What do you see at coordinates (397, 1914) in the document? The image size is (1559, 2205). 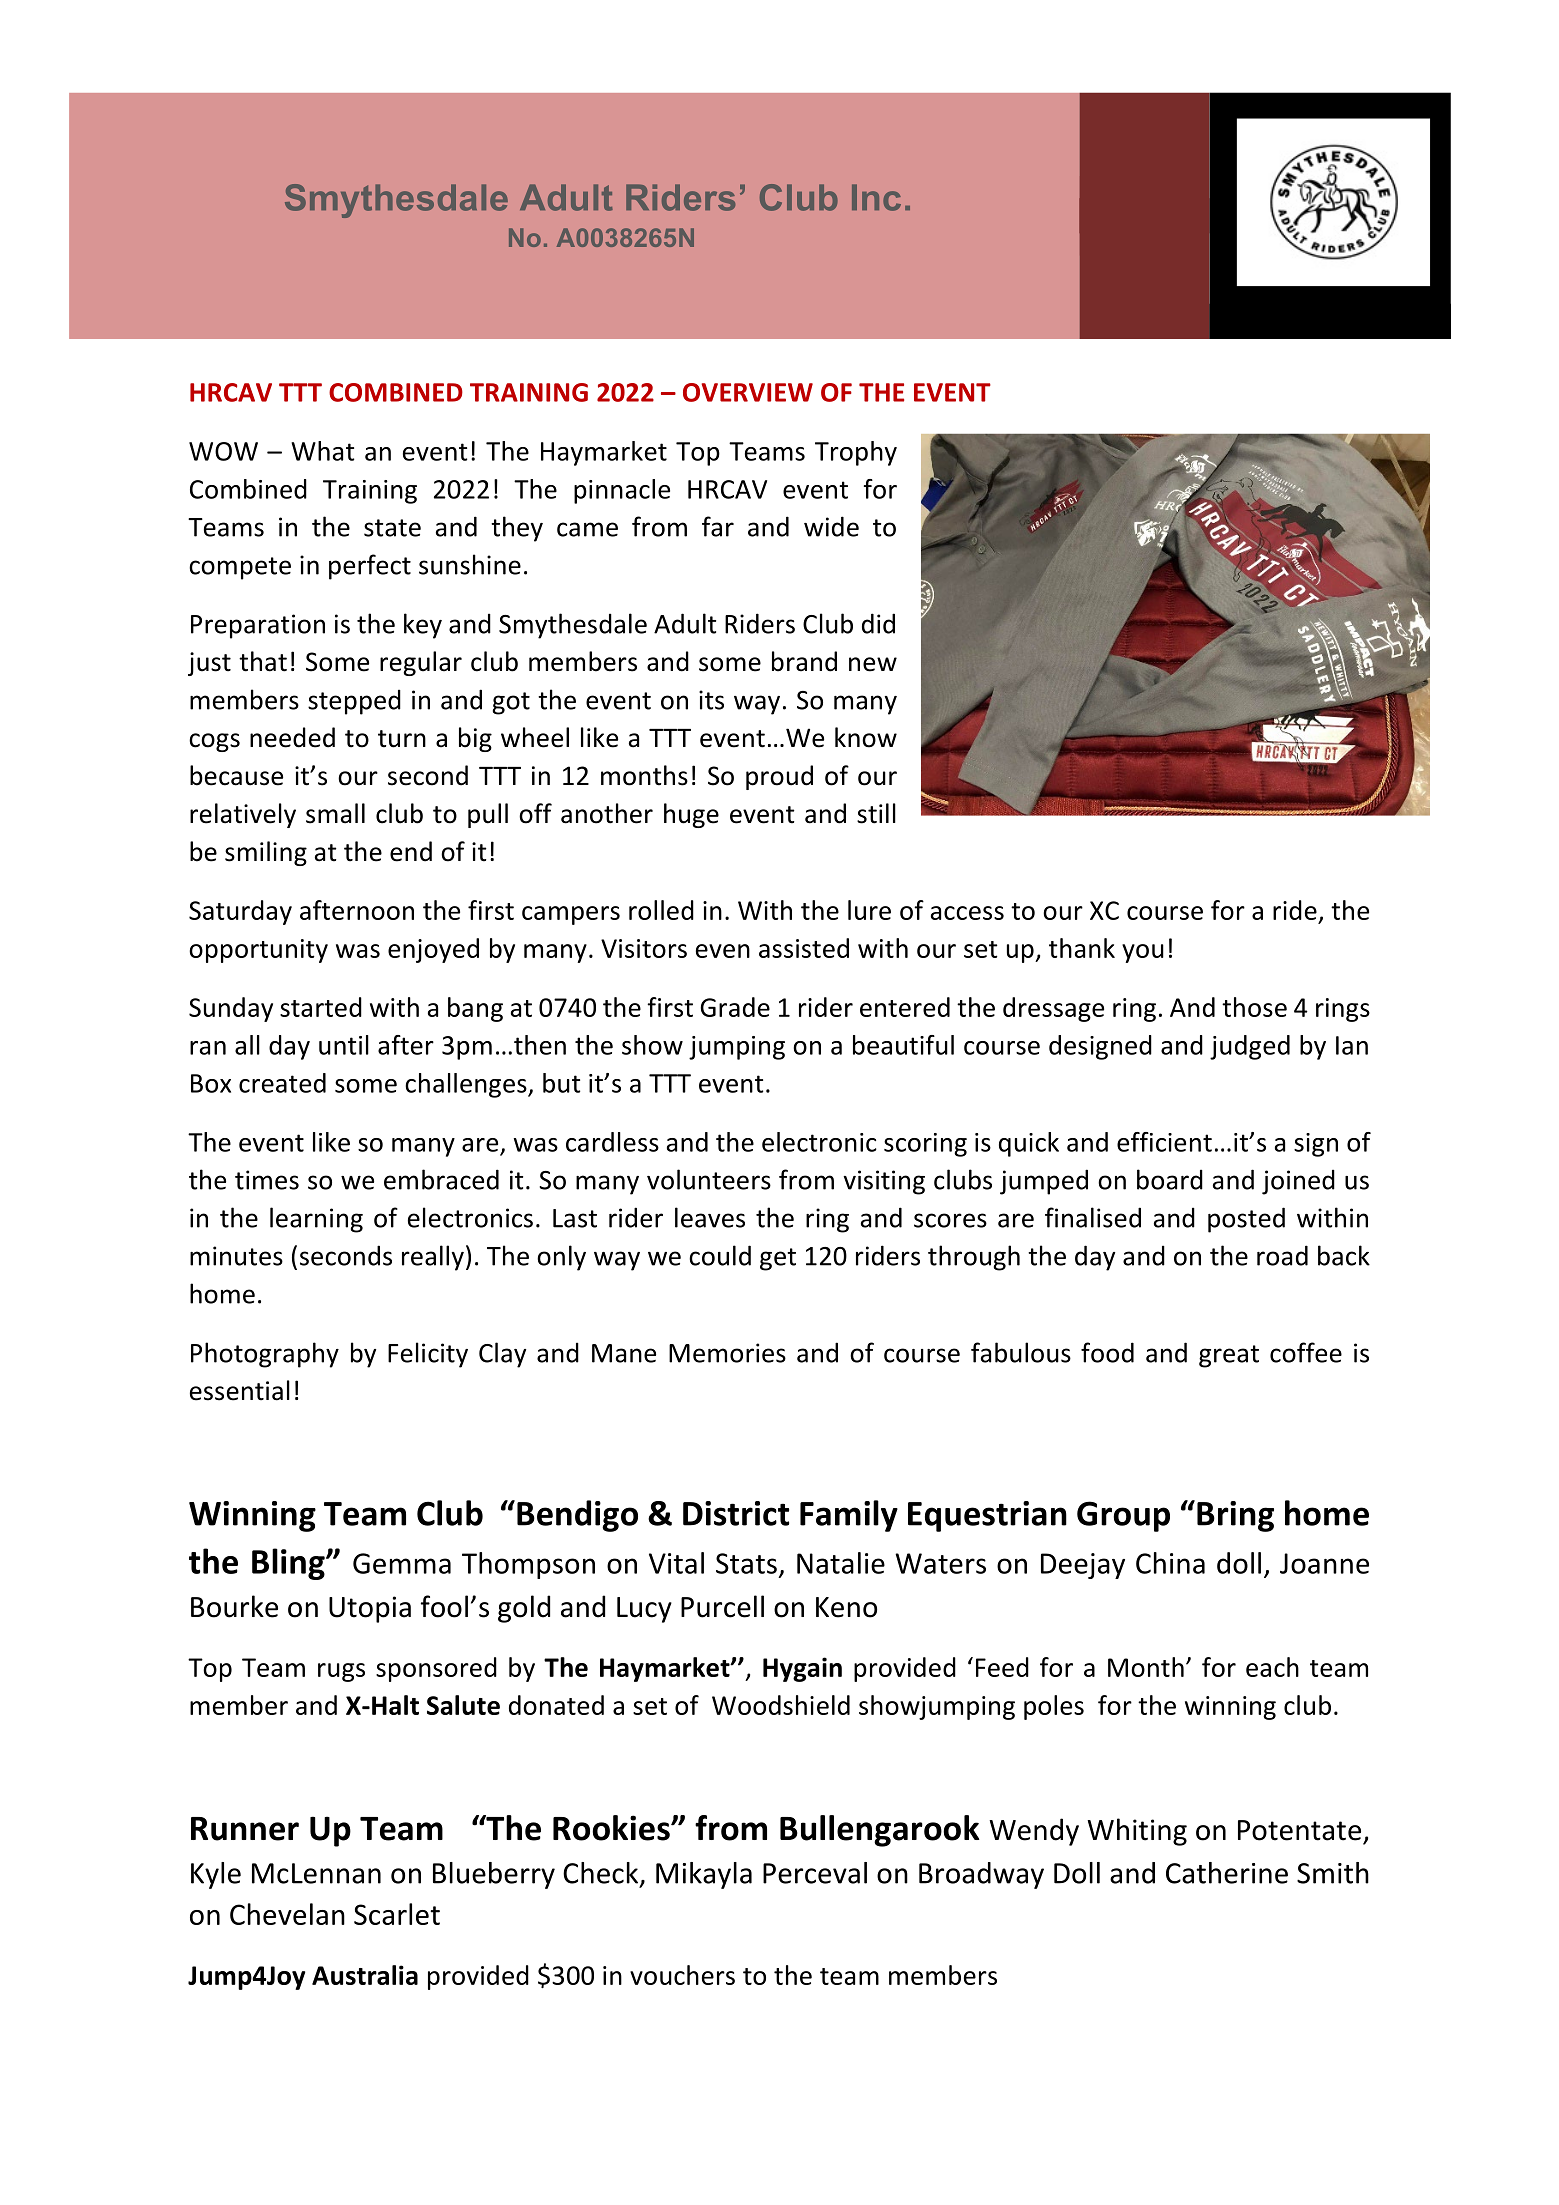 I see `Scarlet` at bounding box center [397, 1914].
